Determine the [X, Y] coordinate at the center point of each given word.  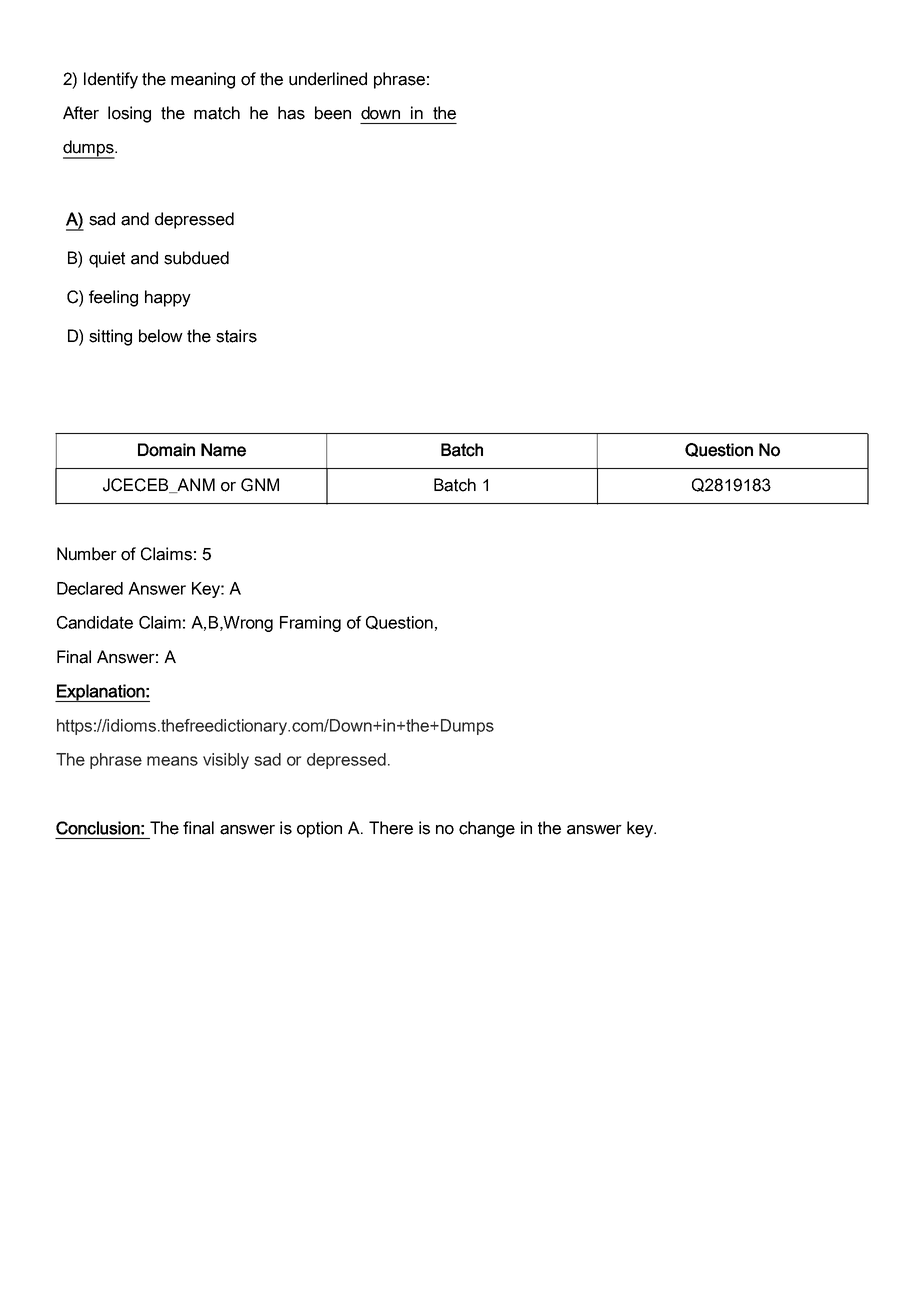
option [319, 829]
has [291, 113]
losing [129, 114]
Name [223, 450]
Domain [166, 450]
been [333, 113]
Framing [310, 624]
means [172, 761]
